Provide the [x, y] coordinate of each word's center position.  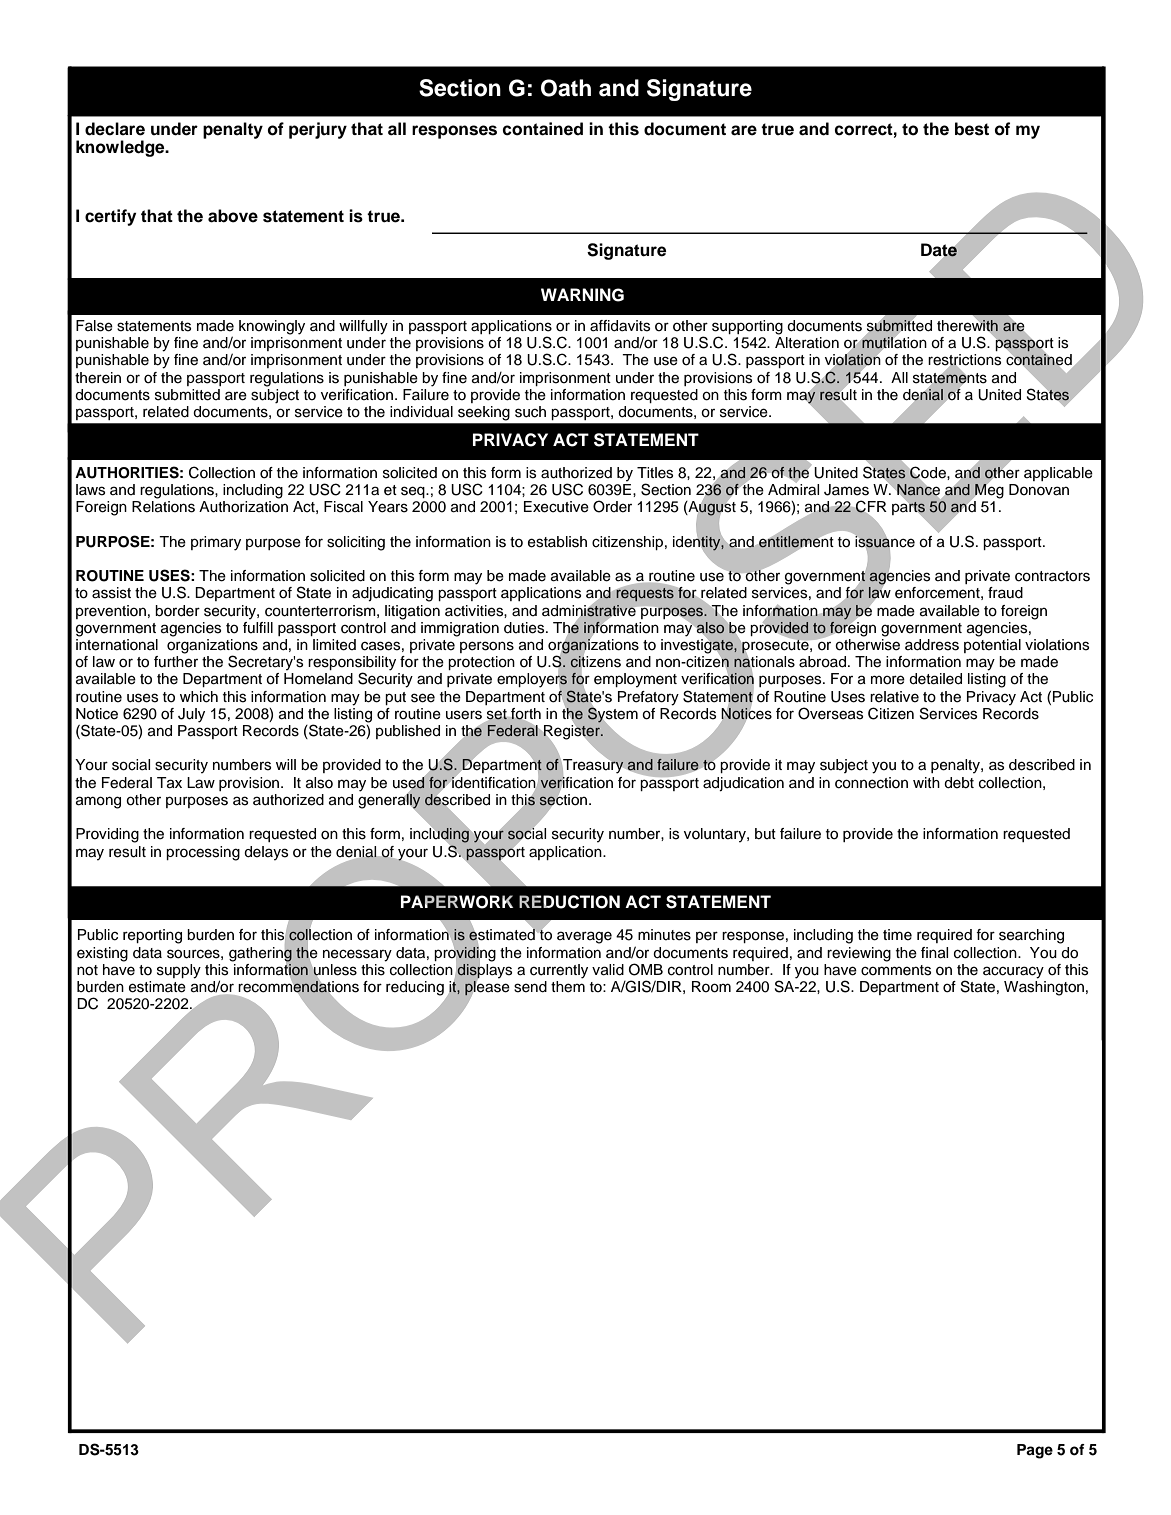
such [530, 412]
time [897, 935]
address [932, 645]
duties [525, 628]
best [972, 129]
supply [179, 971]
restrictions [964, 361]
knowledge [121, 148]
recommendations [298, 987]
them [568, 987]
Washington [1044, 988]
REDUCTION [569, 902]
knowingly [272, 327]
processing [203, 853]
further [176, 662]
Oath [566, 88]
